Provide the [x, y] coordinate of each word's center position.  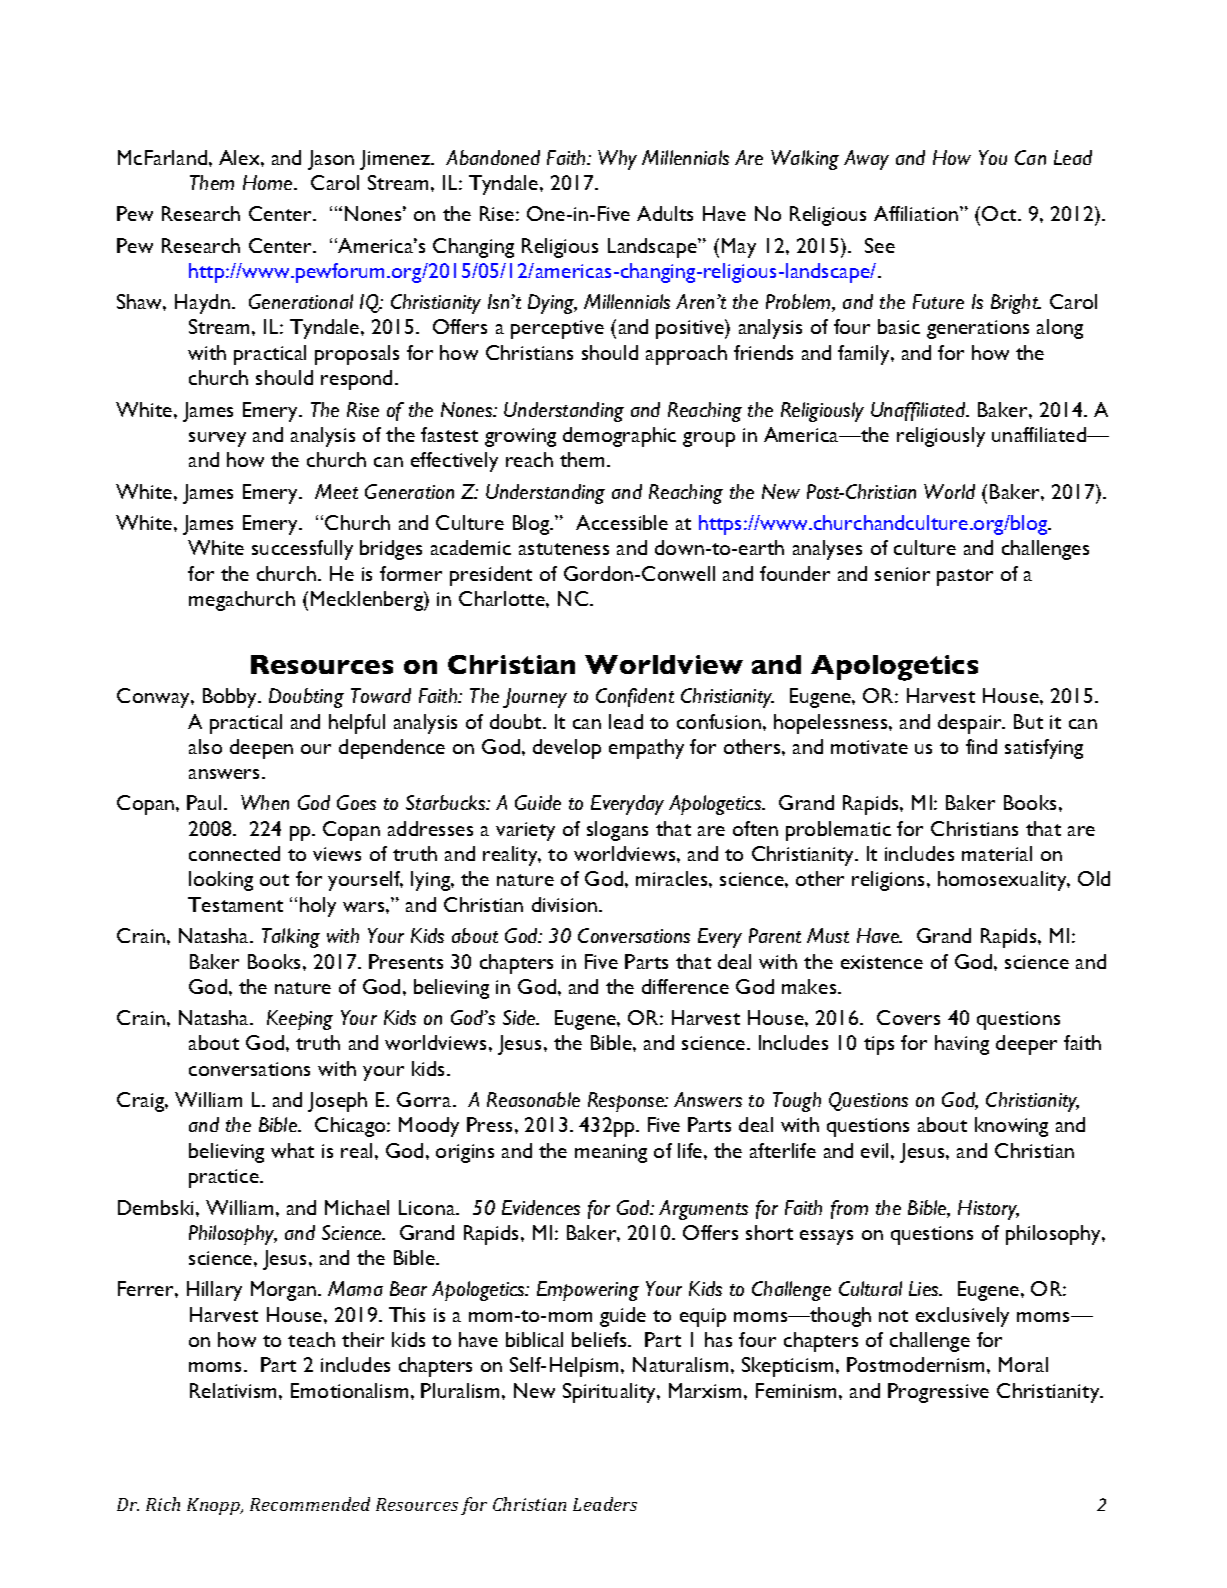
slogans [617, 831]
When [265, 802]
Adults [665, 213]
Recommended [310, 1504]
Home [269, 182]
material [997, 853]
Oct [1000, 213]
